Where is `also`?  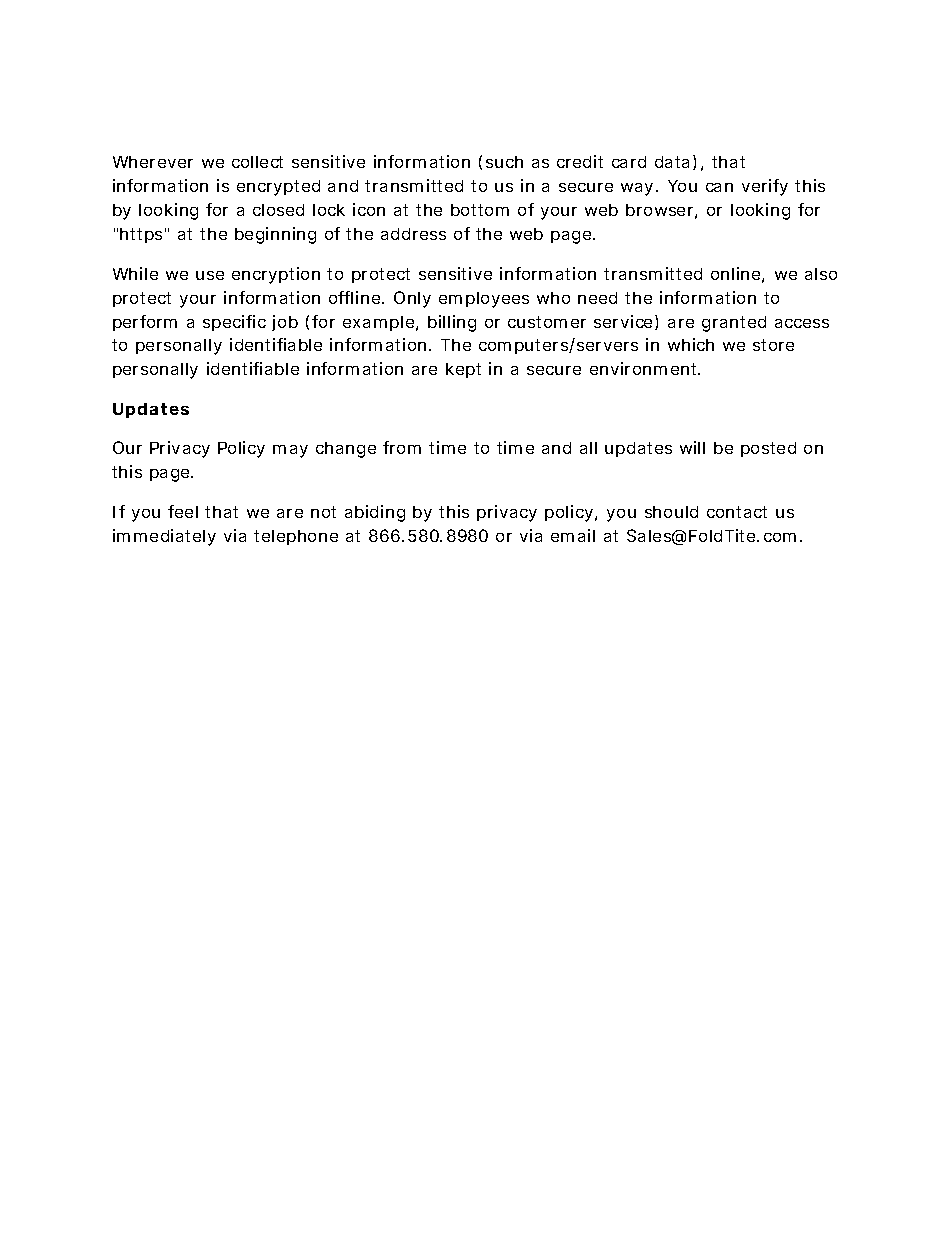 also is located at coordinates (821, 274).
